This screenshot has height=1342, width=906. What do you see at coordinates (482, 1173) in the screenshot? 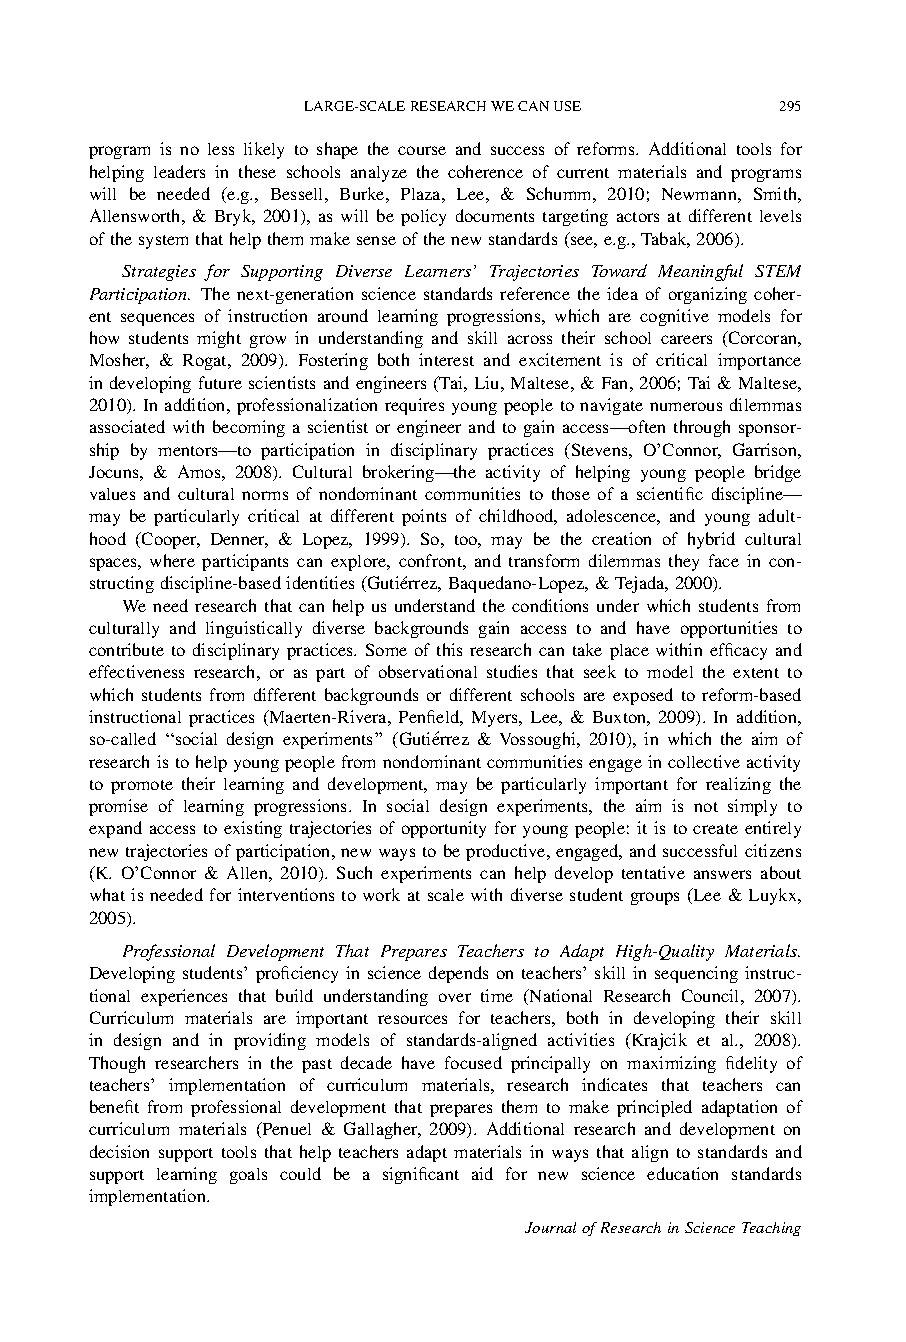
I see `aid` at bounding box center [482, 1173].
